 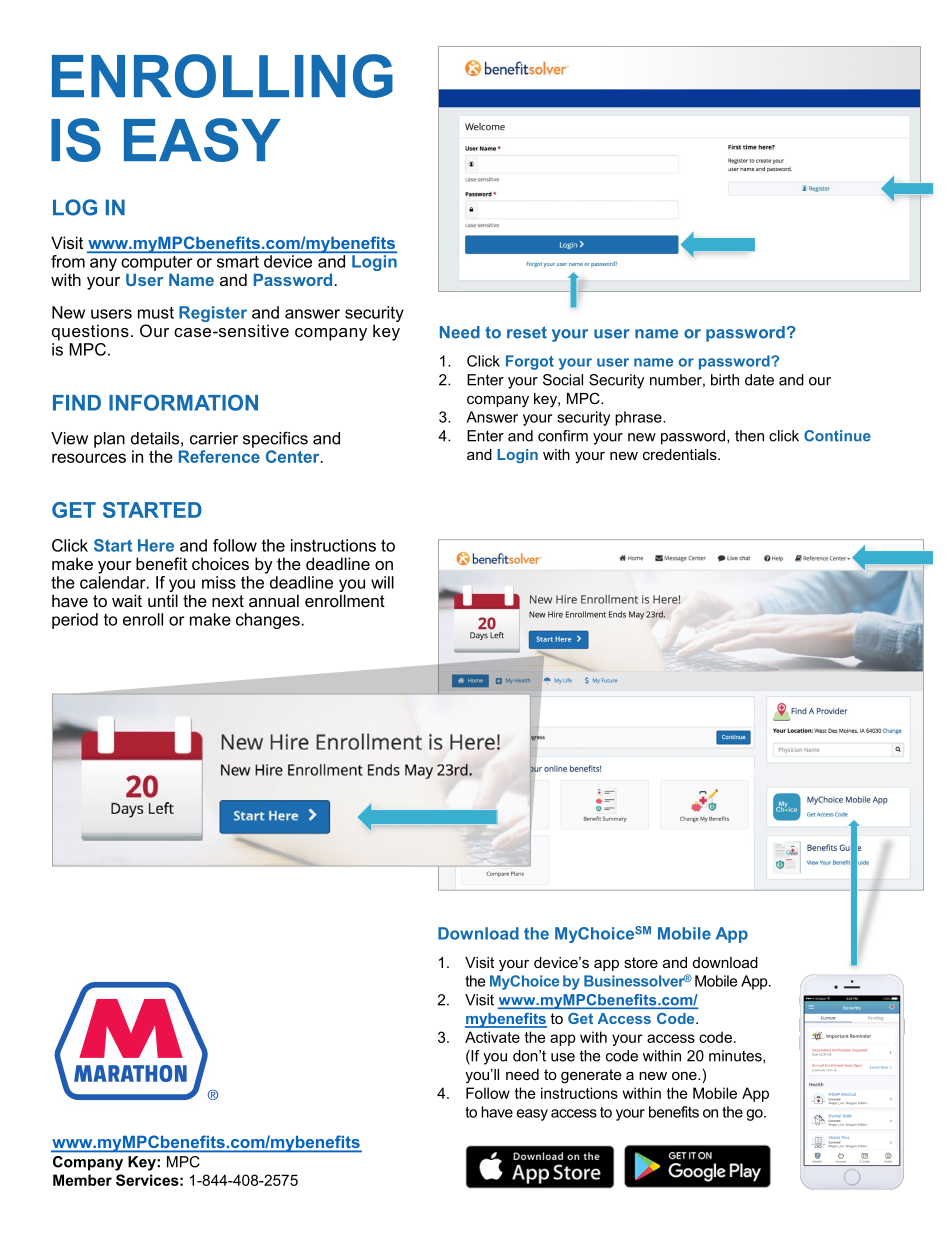 I want to click on must, so click(x=156, y=313).
